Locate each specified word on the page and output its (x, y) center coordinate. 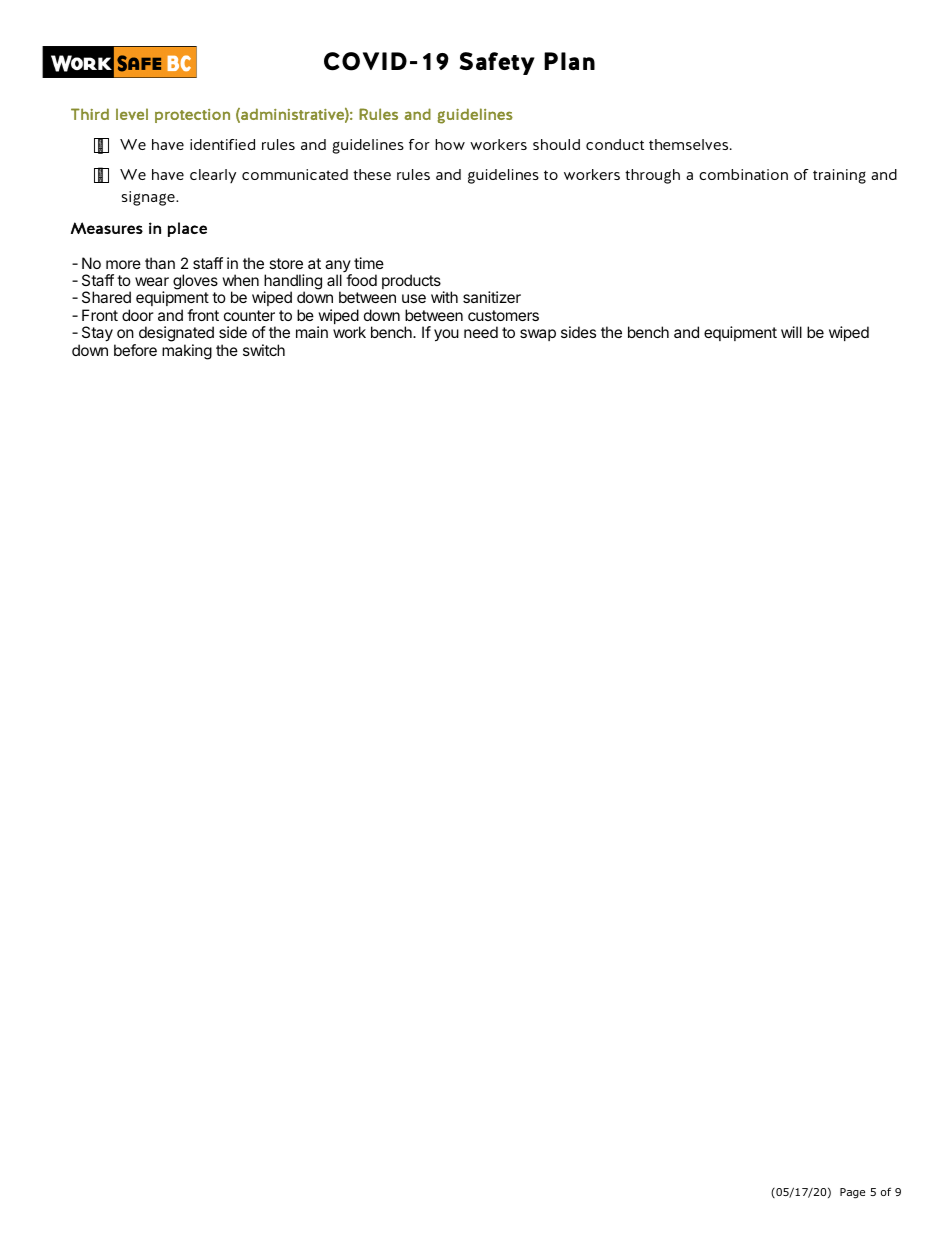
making (187, 352)
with (444, 297)
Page (852, 1193)
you (446, 335)
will (791, 332)
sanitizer (492, 297)
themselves (690, 144)
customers (503, 315)
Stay (97, 334)
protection (192, 116)
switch (264, 350)
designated (176, 335)
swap (538, 335)
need (481, 332)
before (135, 350)
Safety (497, 63)
